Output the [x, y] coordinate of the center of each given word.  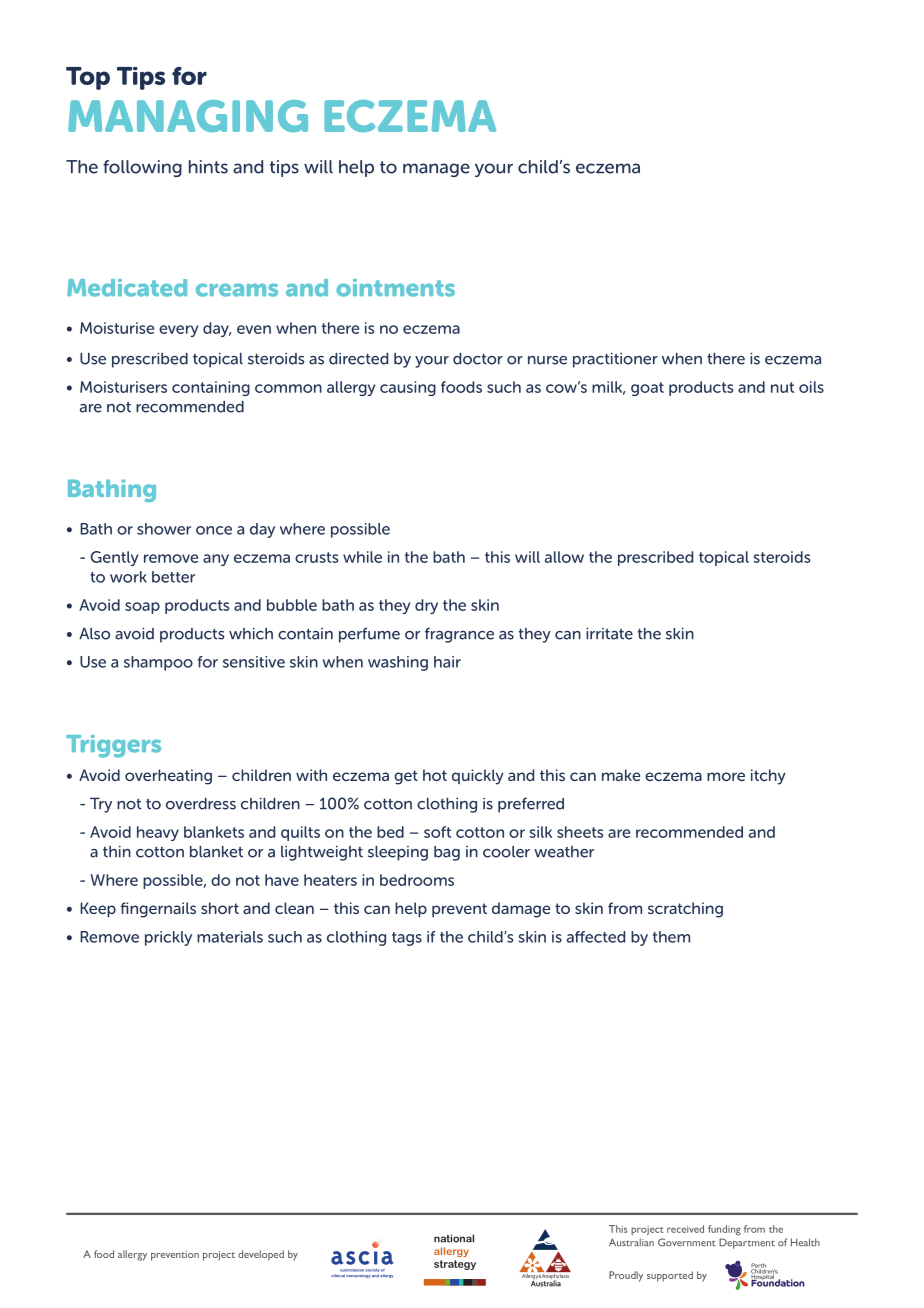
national [454, 1238]
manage [436, 170]
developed [261, 1255]
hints [208, 167]
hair [447, 662]
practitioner [615, 360]
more [726, 776]
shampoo [158, 663]
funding [724, 1230]
